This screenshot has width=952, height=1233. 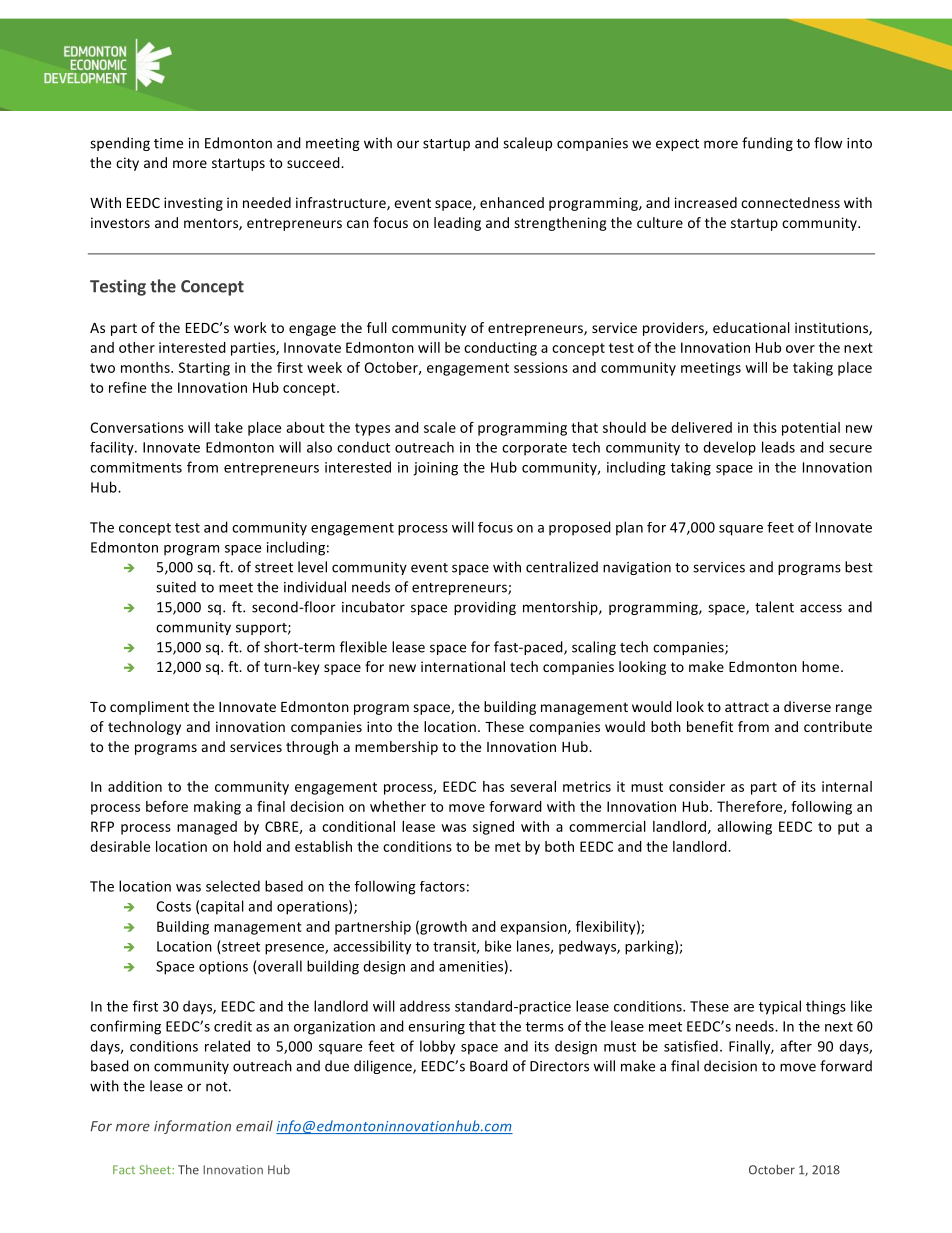 What do you see at coordinates (512, 202) in the screenshot?
I see `enhanced` at bounding box center [512, 202].
